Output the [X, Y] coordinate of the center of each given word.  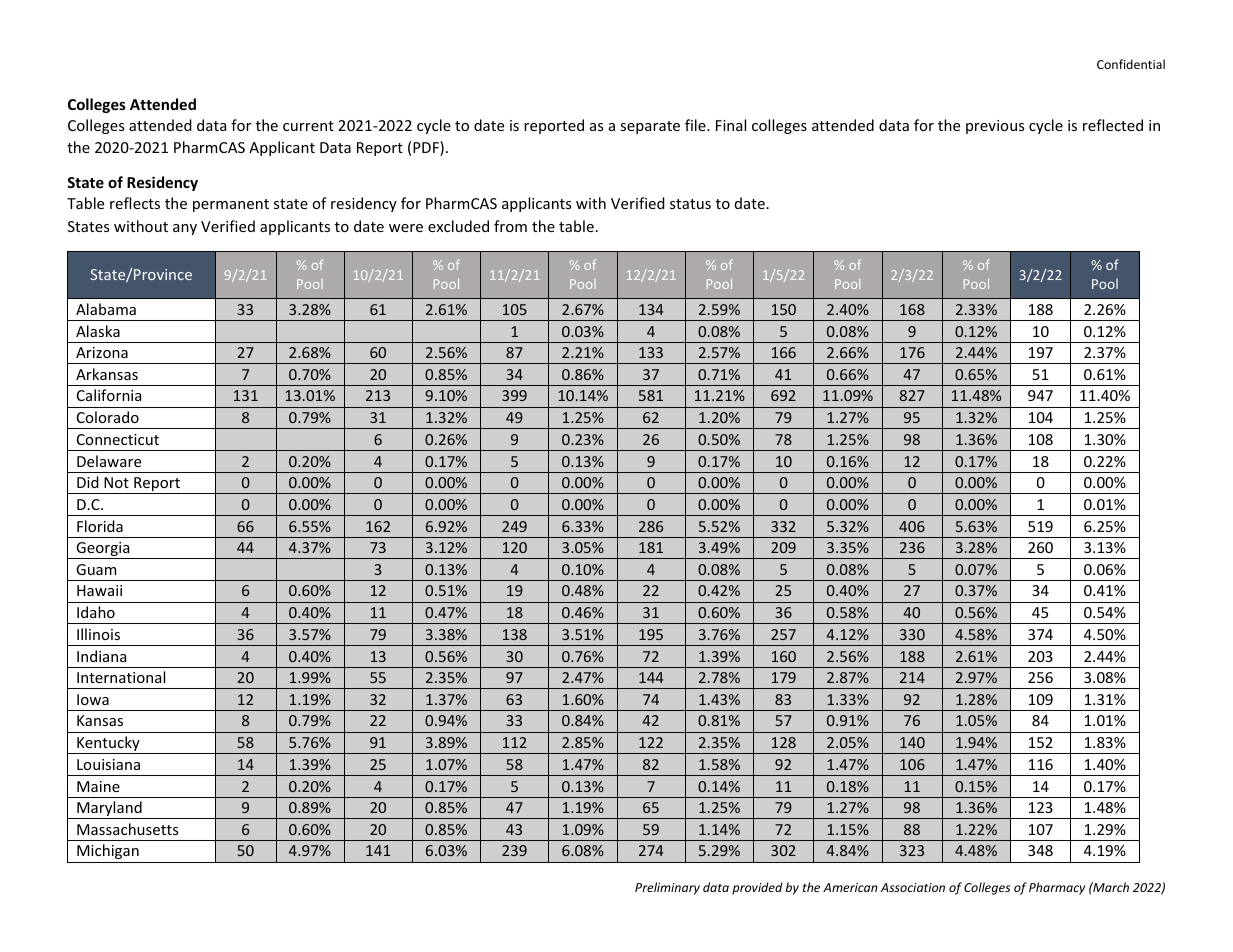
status [690, 204]
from [510, 226]
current [308, 126]
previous [995, 127]
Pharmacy [1057, 888]
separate [650, 127]
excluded [458, 226]
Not [116, 482]
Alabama [106, 309]
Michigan [108, 851]
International [121, 677]
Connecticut [118, 439]
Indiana [101, 656]
